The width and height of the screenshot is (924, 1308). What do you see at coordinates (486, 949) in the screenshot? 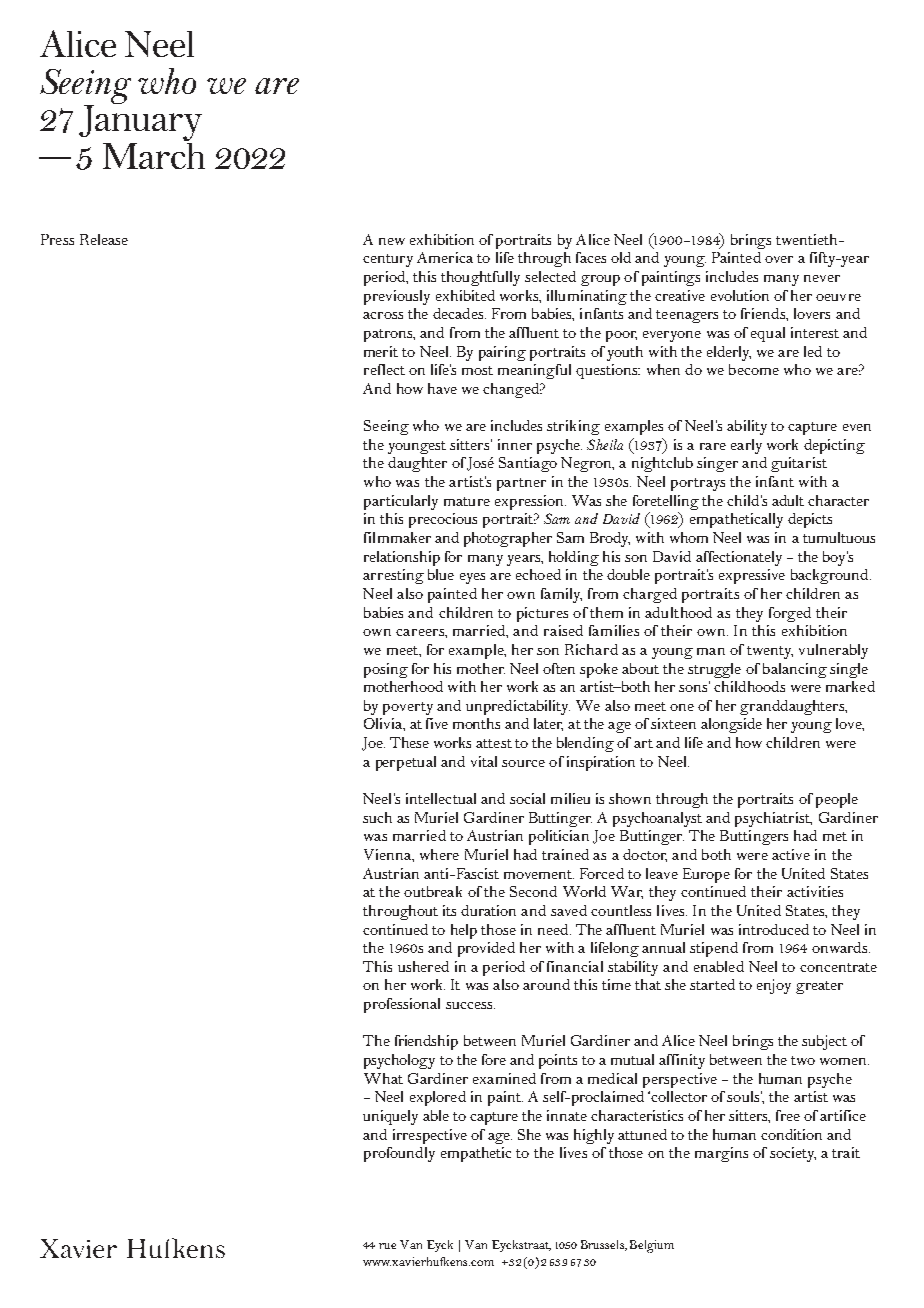
I see `provided` at bounding box center [486, 949].
